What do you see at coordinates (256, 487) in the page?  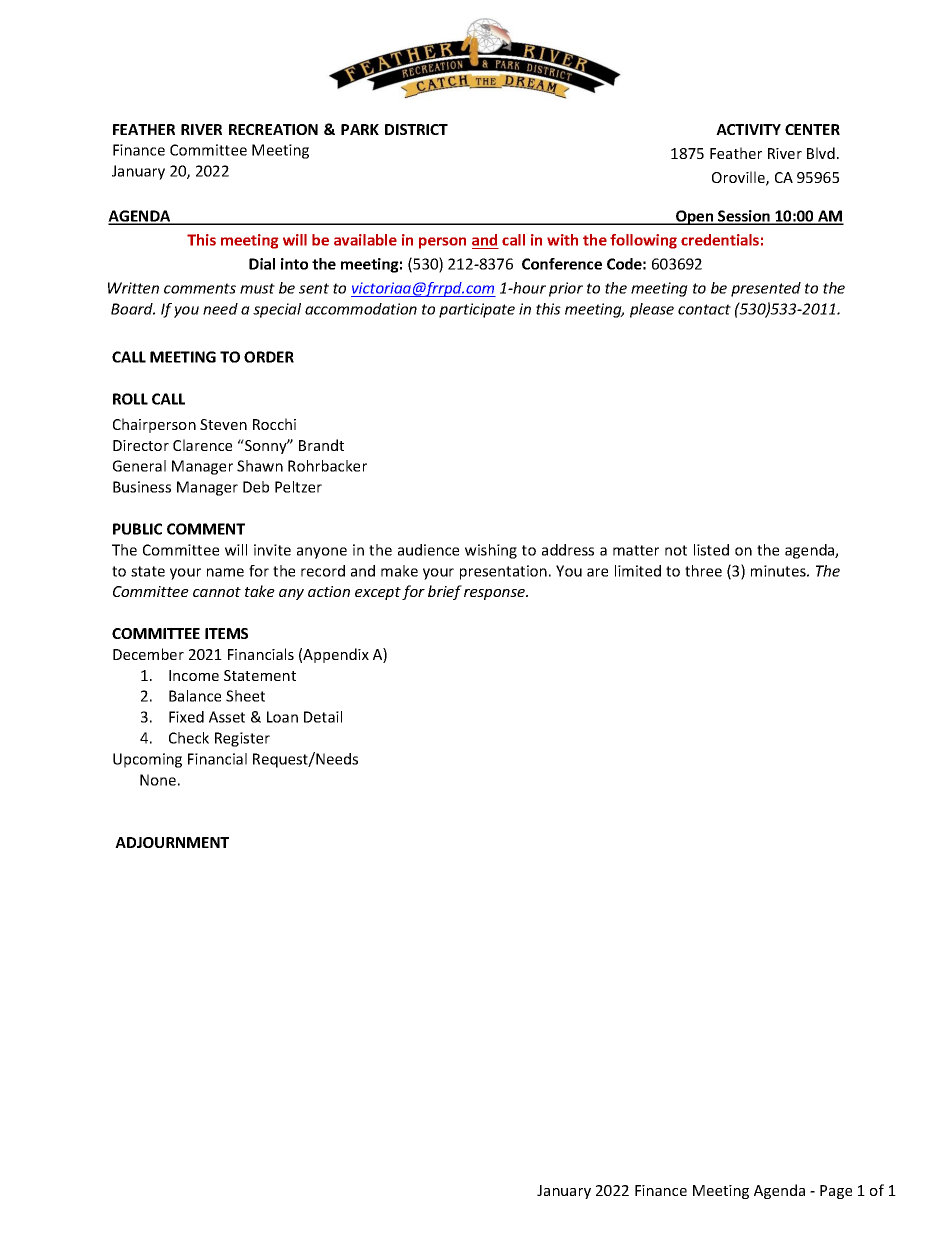 I see `Deb` at bounding box center [256, 487].
